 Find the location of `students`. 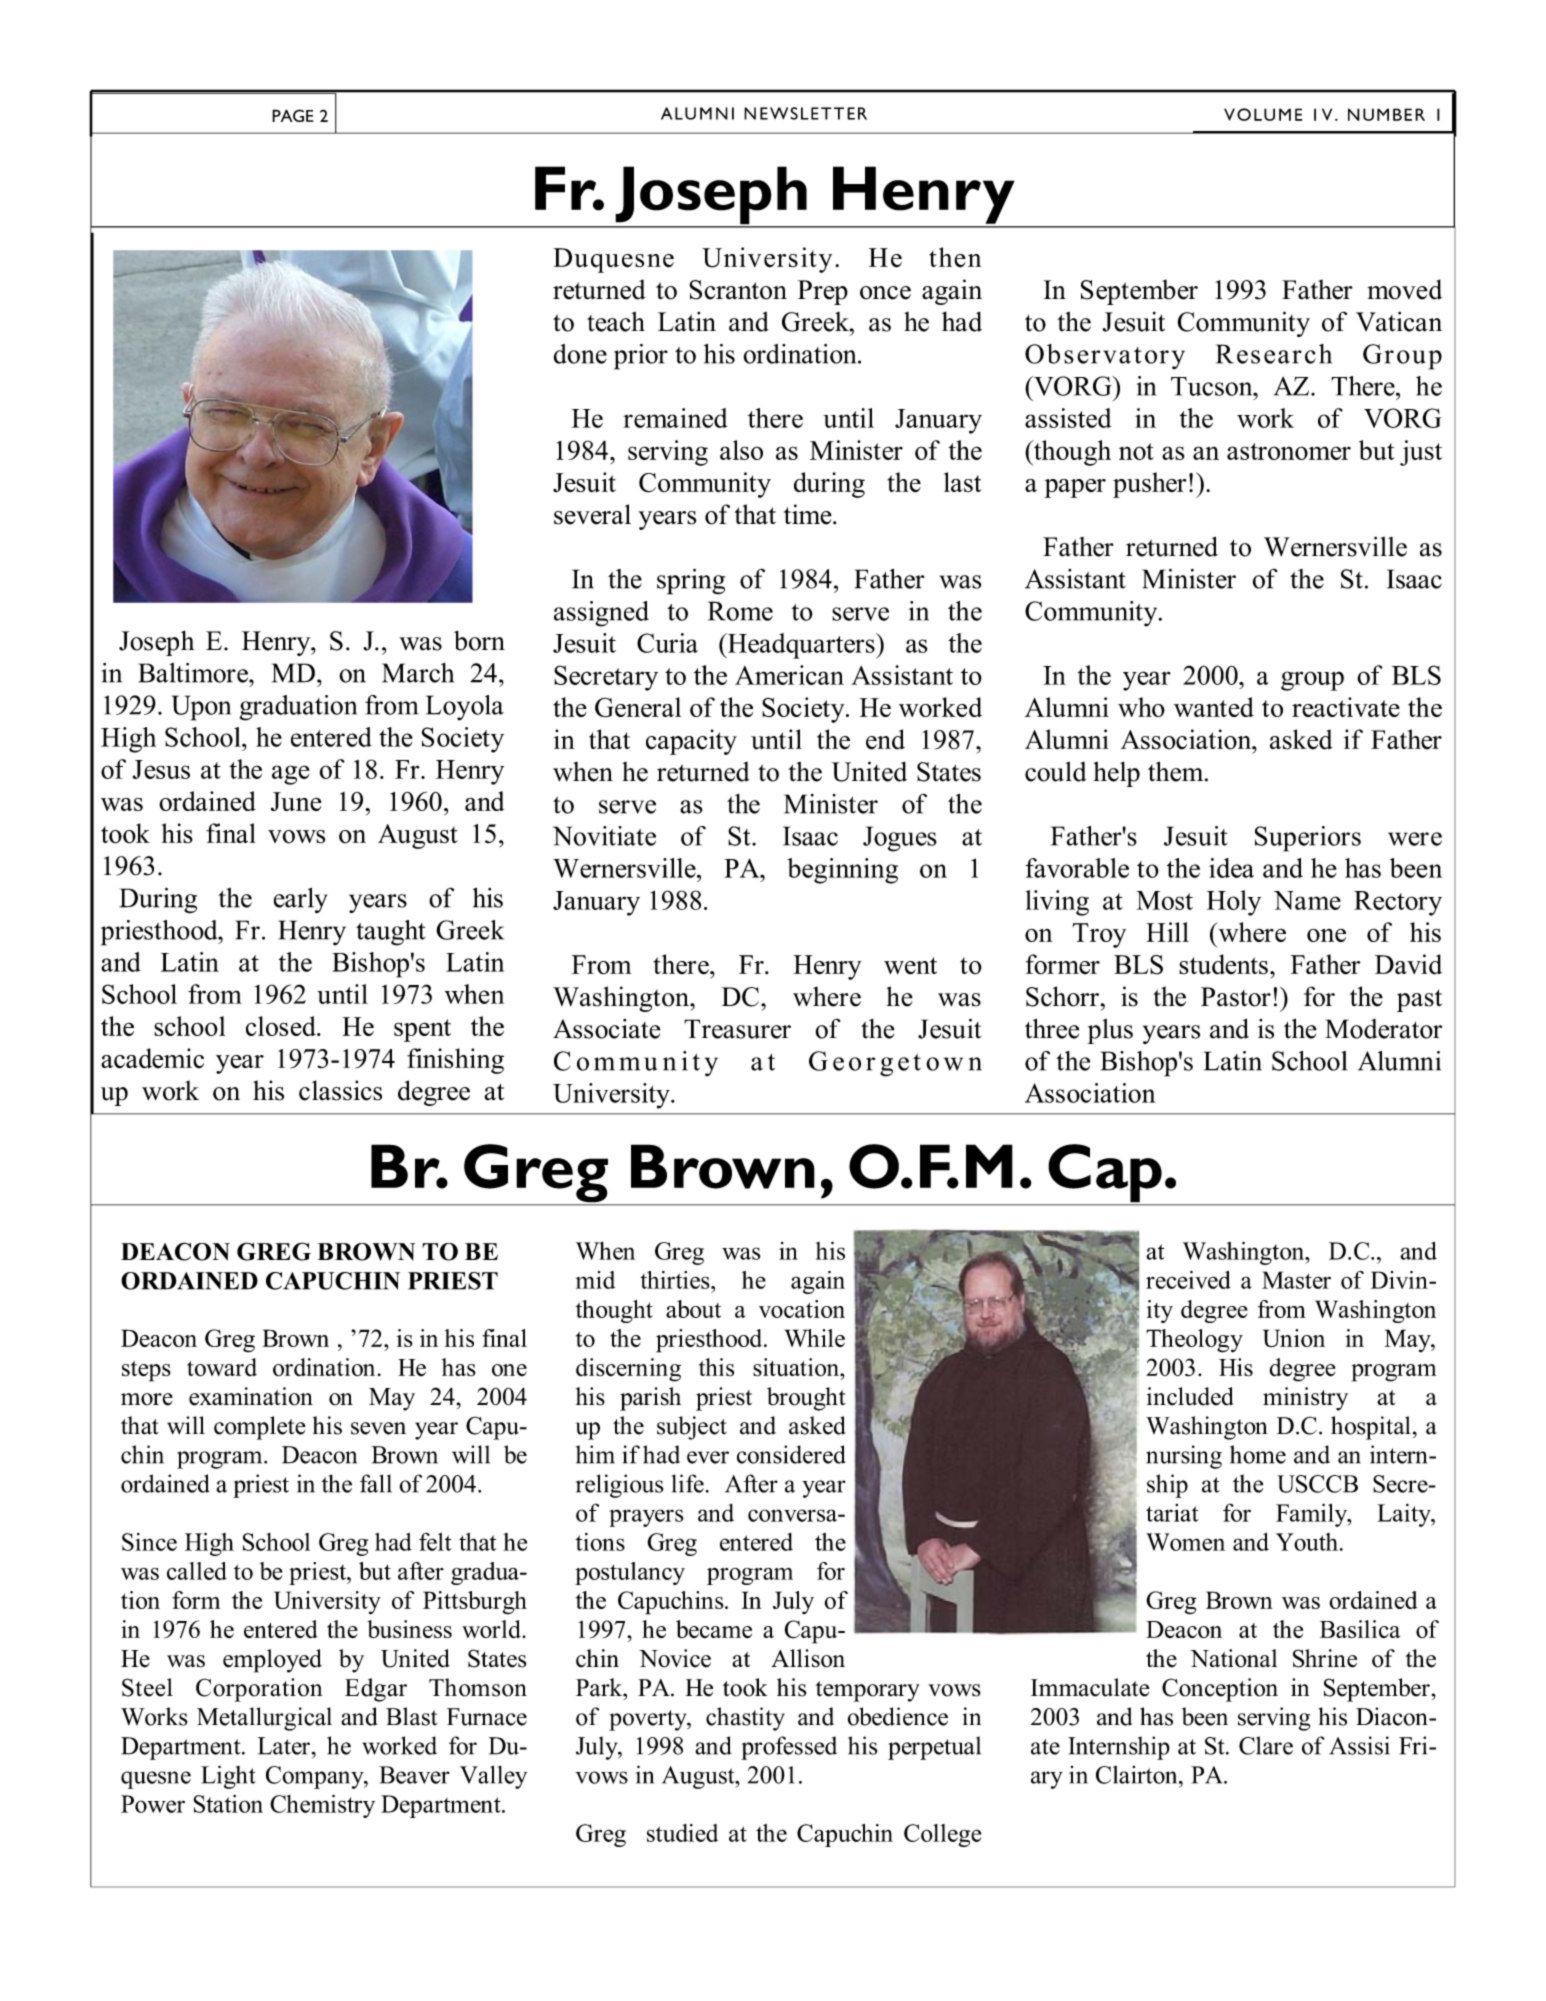

students is located at coordinates (1223, 964).
